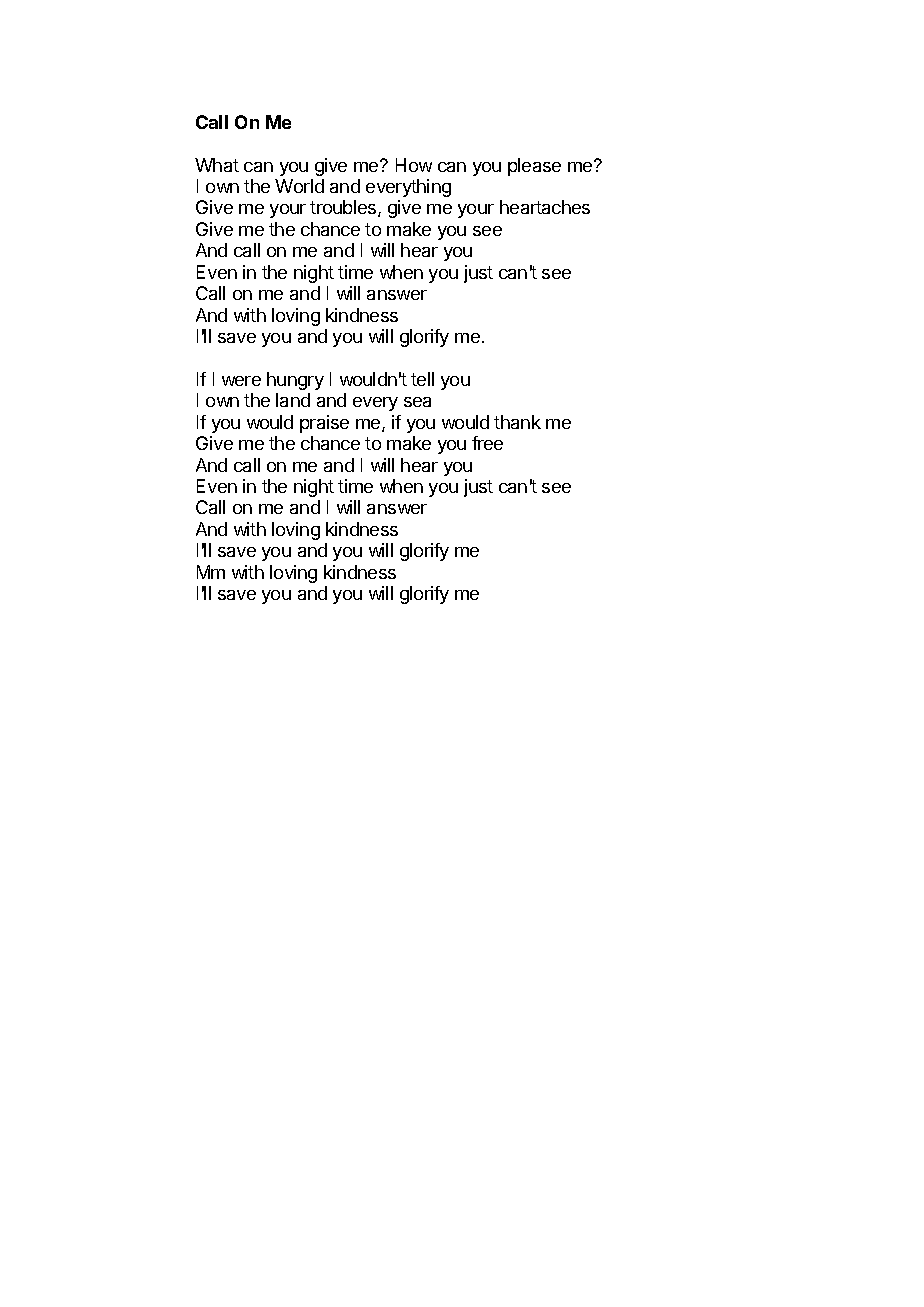  I want to click on sea, so click(417, 402).
